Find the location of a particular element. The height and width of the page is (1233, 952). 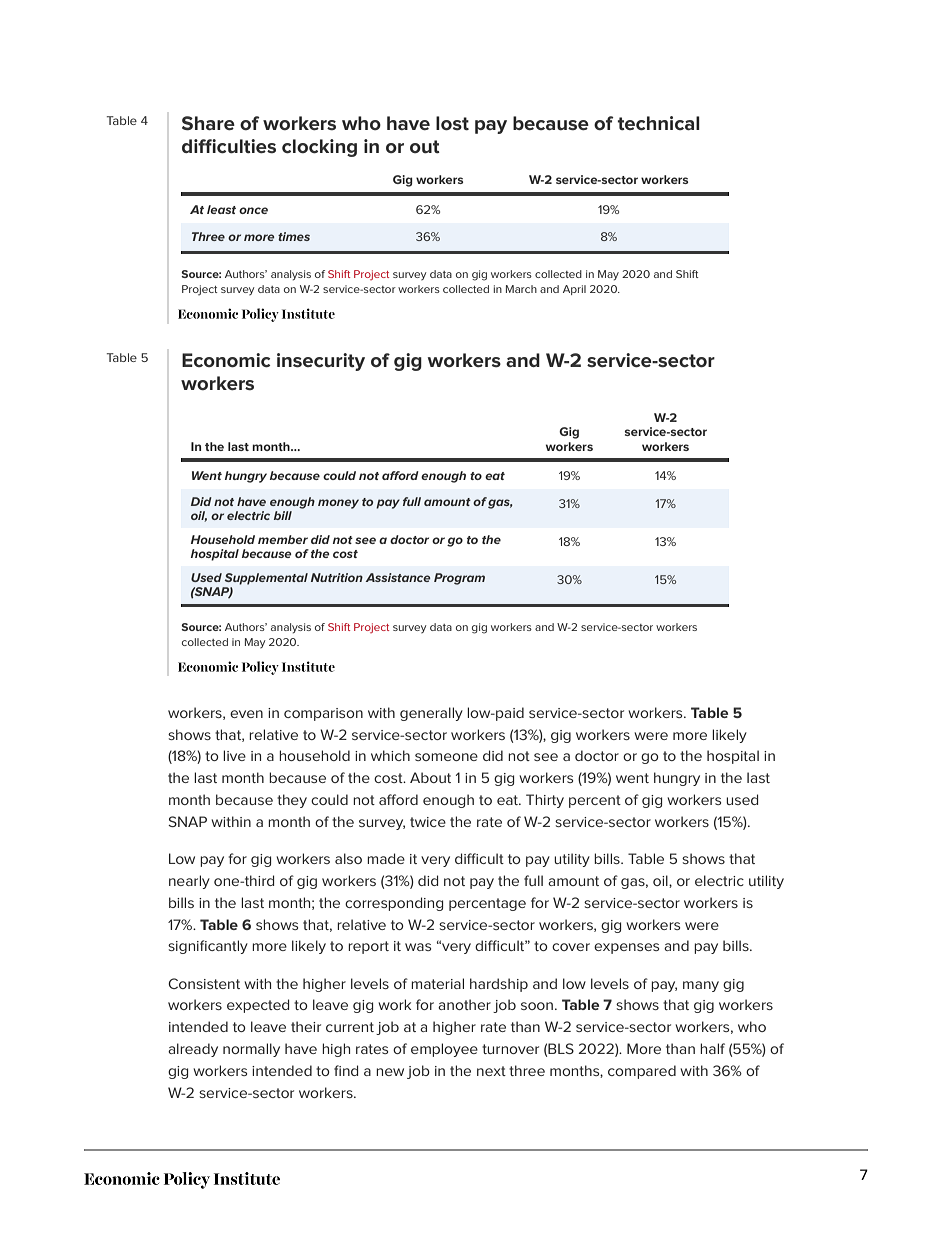

compared is located at coordinates (642, 1072).
